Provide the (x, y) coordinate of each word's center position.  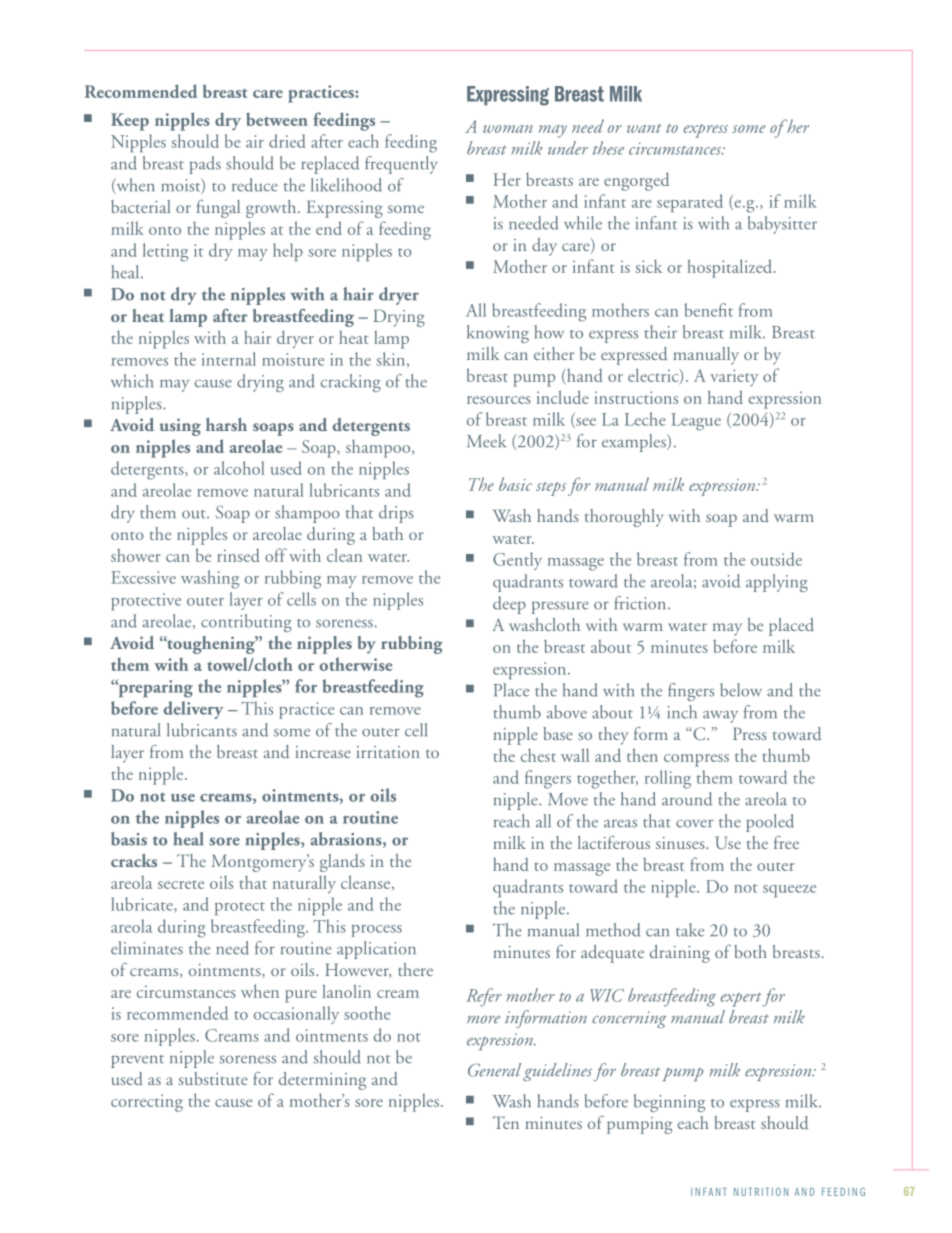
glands (342, 863)
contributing (246, 623)
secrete (181, 884)
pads (205, 165)
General (494, 1070)
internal (229, 359)
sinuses (681, 843)
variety (734, 377)
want (644, 128)
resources (499, 400)
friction (641, 603)
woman (508, 129)
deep (509, 605)
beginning (669, 1103)
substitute (213, 1078)
